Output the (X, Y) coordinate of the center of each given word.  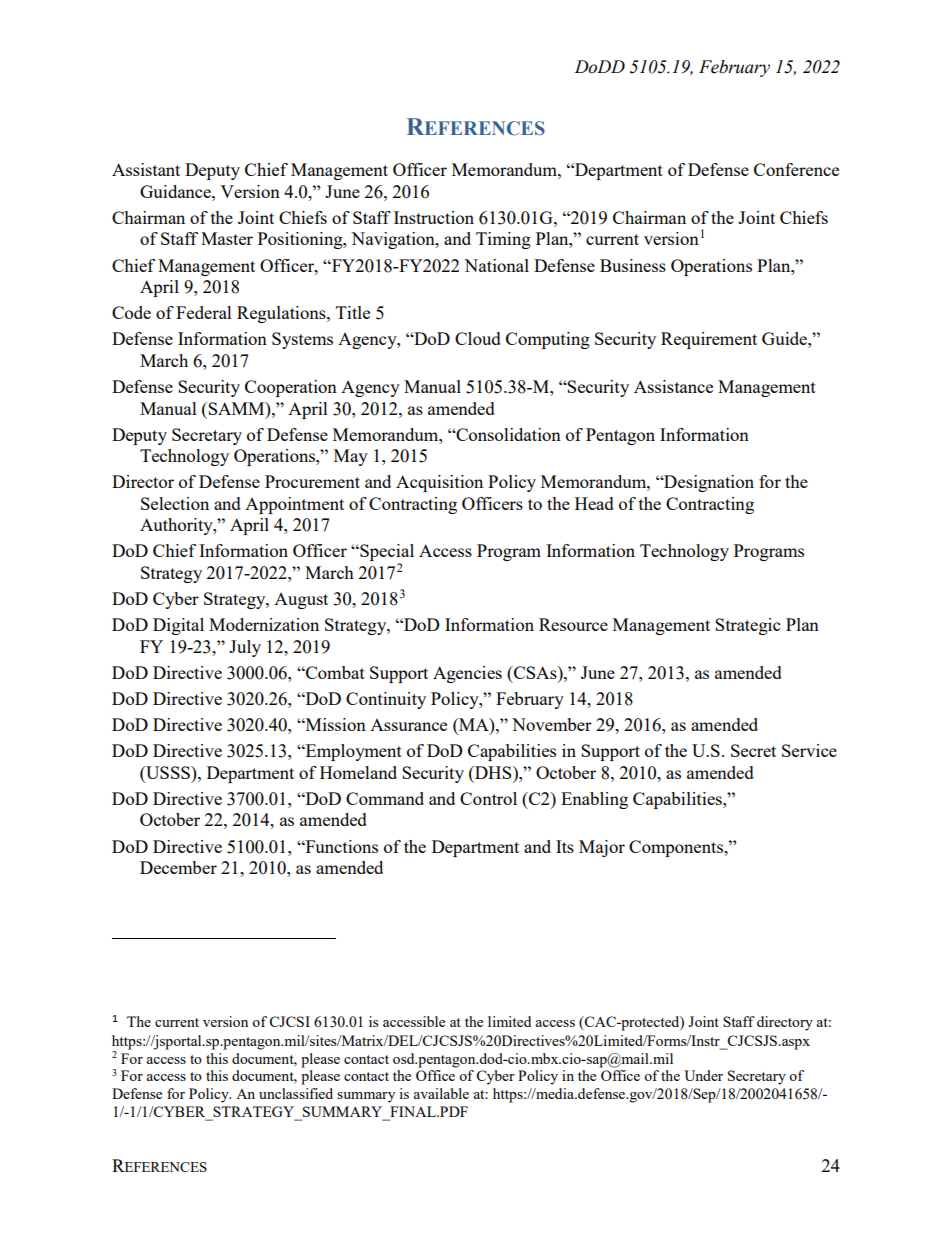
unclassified (296, 1093)
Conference (796, 169)
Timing (503, 240)
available (441, 1093)
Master (227, 238)
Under (703, 1075)
